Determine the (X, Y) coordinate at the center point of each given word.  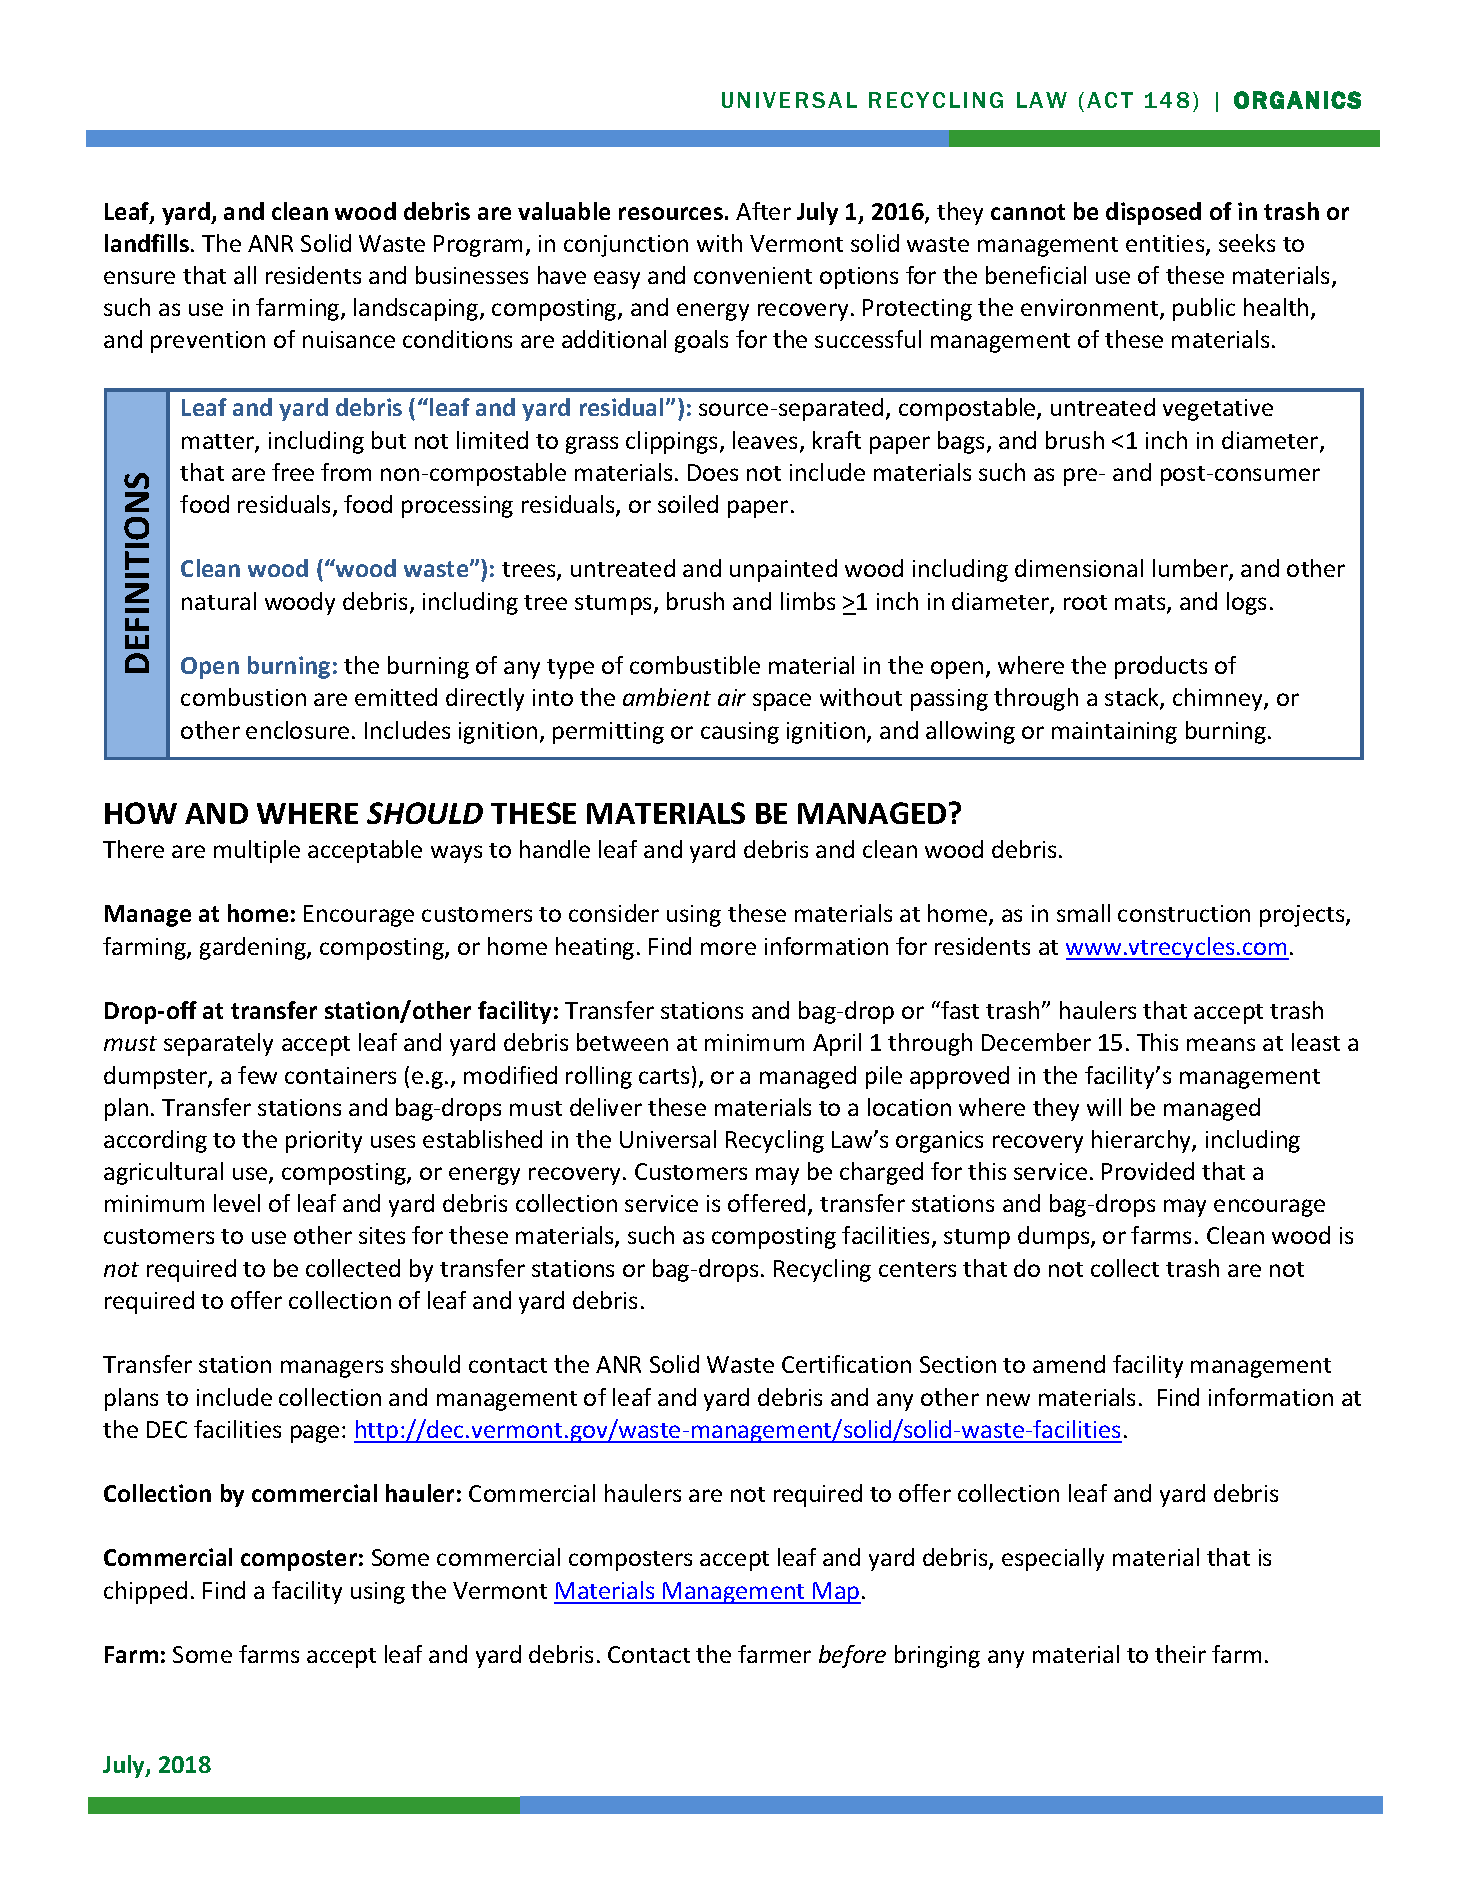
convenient (753, 275)
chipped (145, 1592)
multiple (257, 851)
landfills (147, 243)
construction (1184, 913)
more (728, 948)
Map (836, 1593)
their (1180, 1654)
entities (1166, 245)
